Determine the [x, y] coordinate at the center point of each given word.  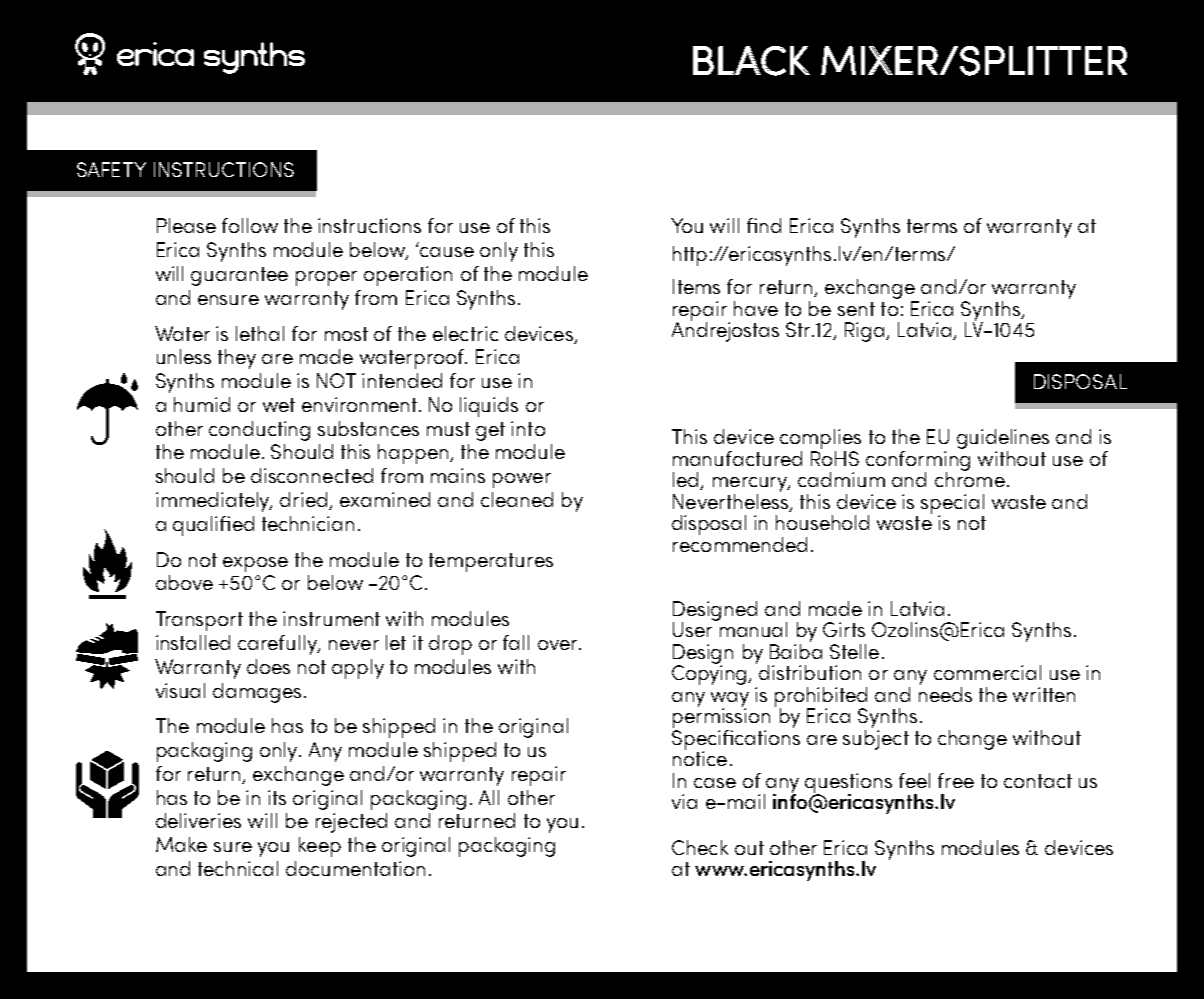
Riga [866, 332]
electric [465, 333]
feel [914, 780]
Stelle [854, 651]
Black [751, 61]
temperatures [491, 562]
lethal [260, 333]
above [184, 582]
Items [696, 286]
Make [181, 844]
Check [700, 847]
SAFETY [111, 169]
